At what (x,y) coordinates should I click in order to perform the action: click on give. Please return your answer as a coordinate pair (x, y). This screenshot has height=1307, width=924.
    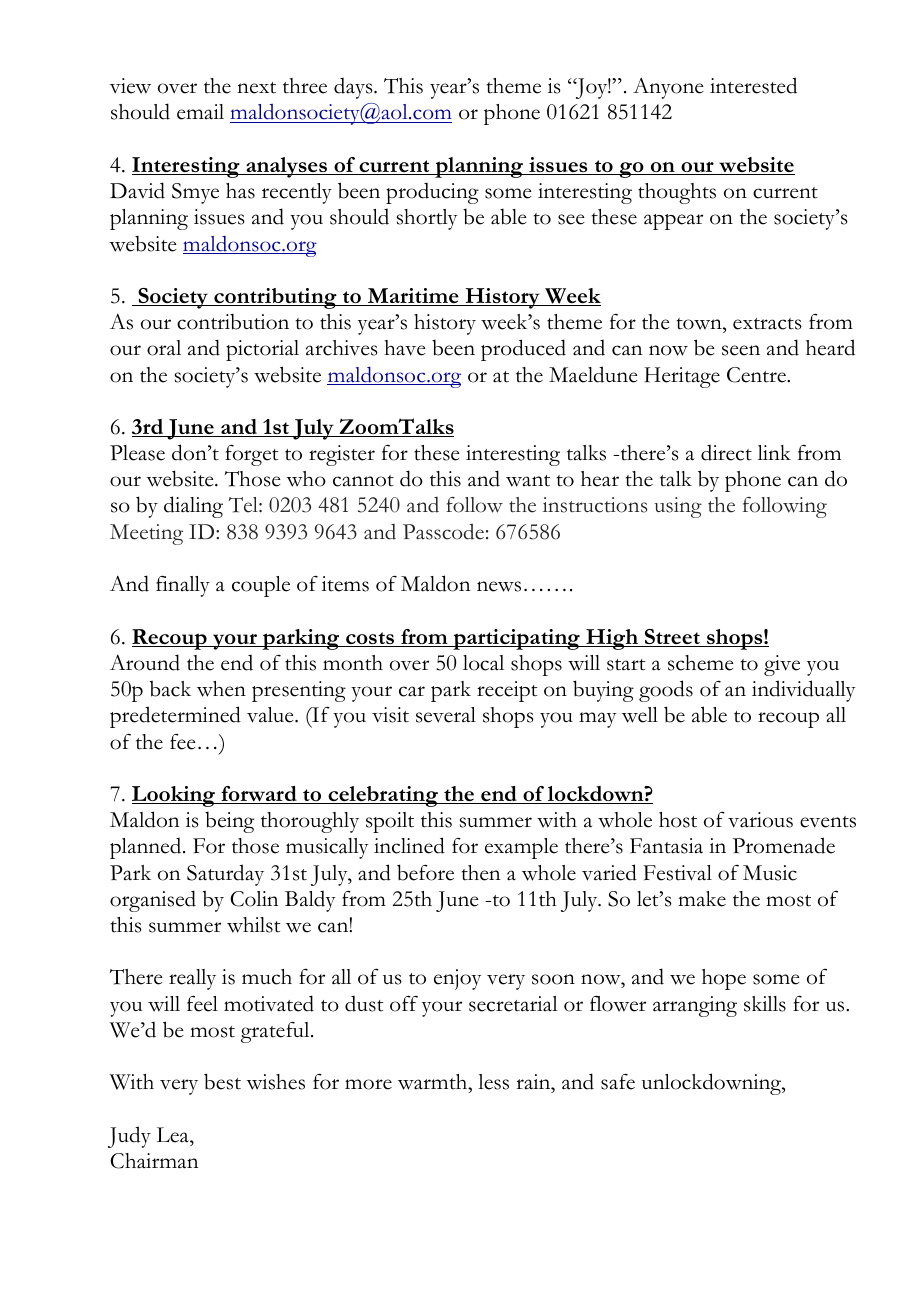
    Looking at the image, I should click on (782, 665).
